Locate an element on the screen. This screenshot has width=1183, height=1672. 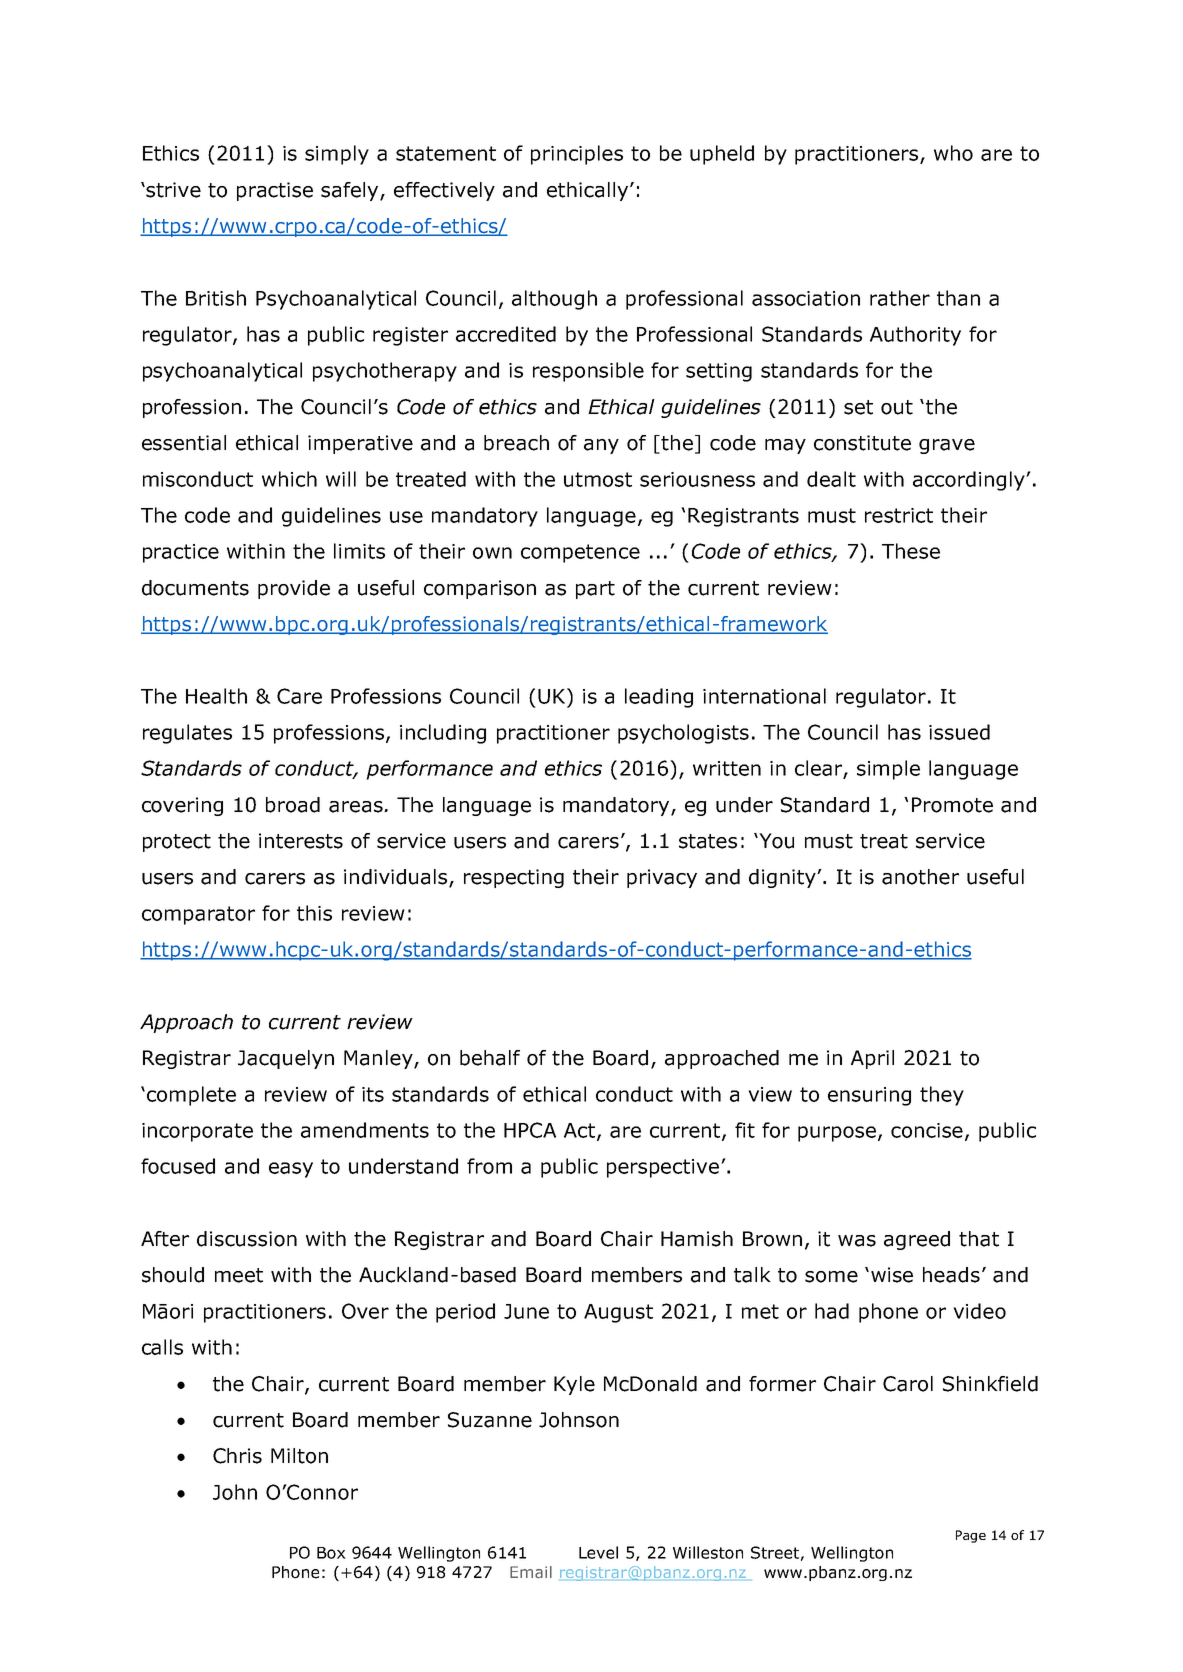
was is located at coordinates (857, 1241).
